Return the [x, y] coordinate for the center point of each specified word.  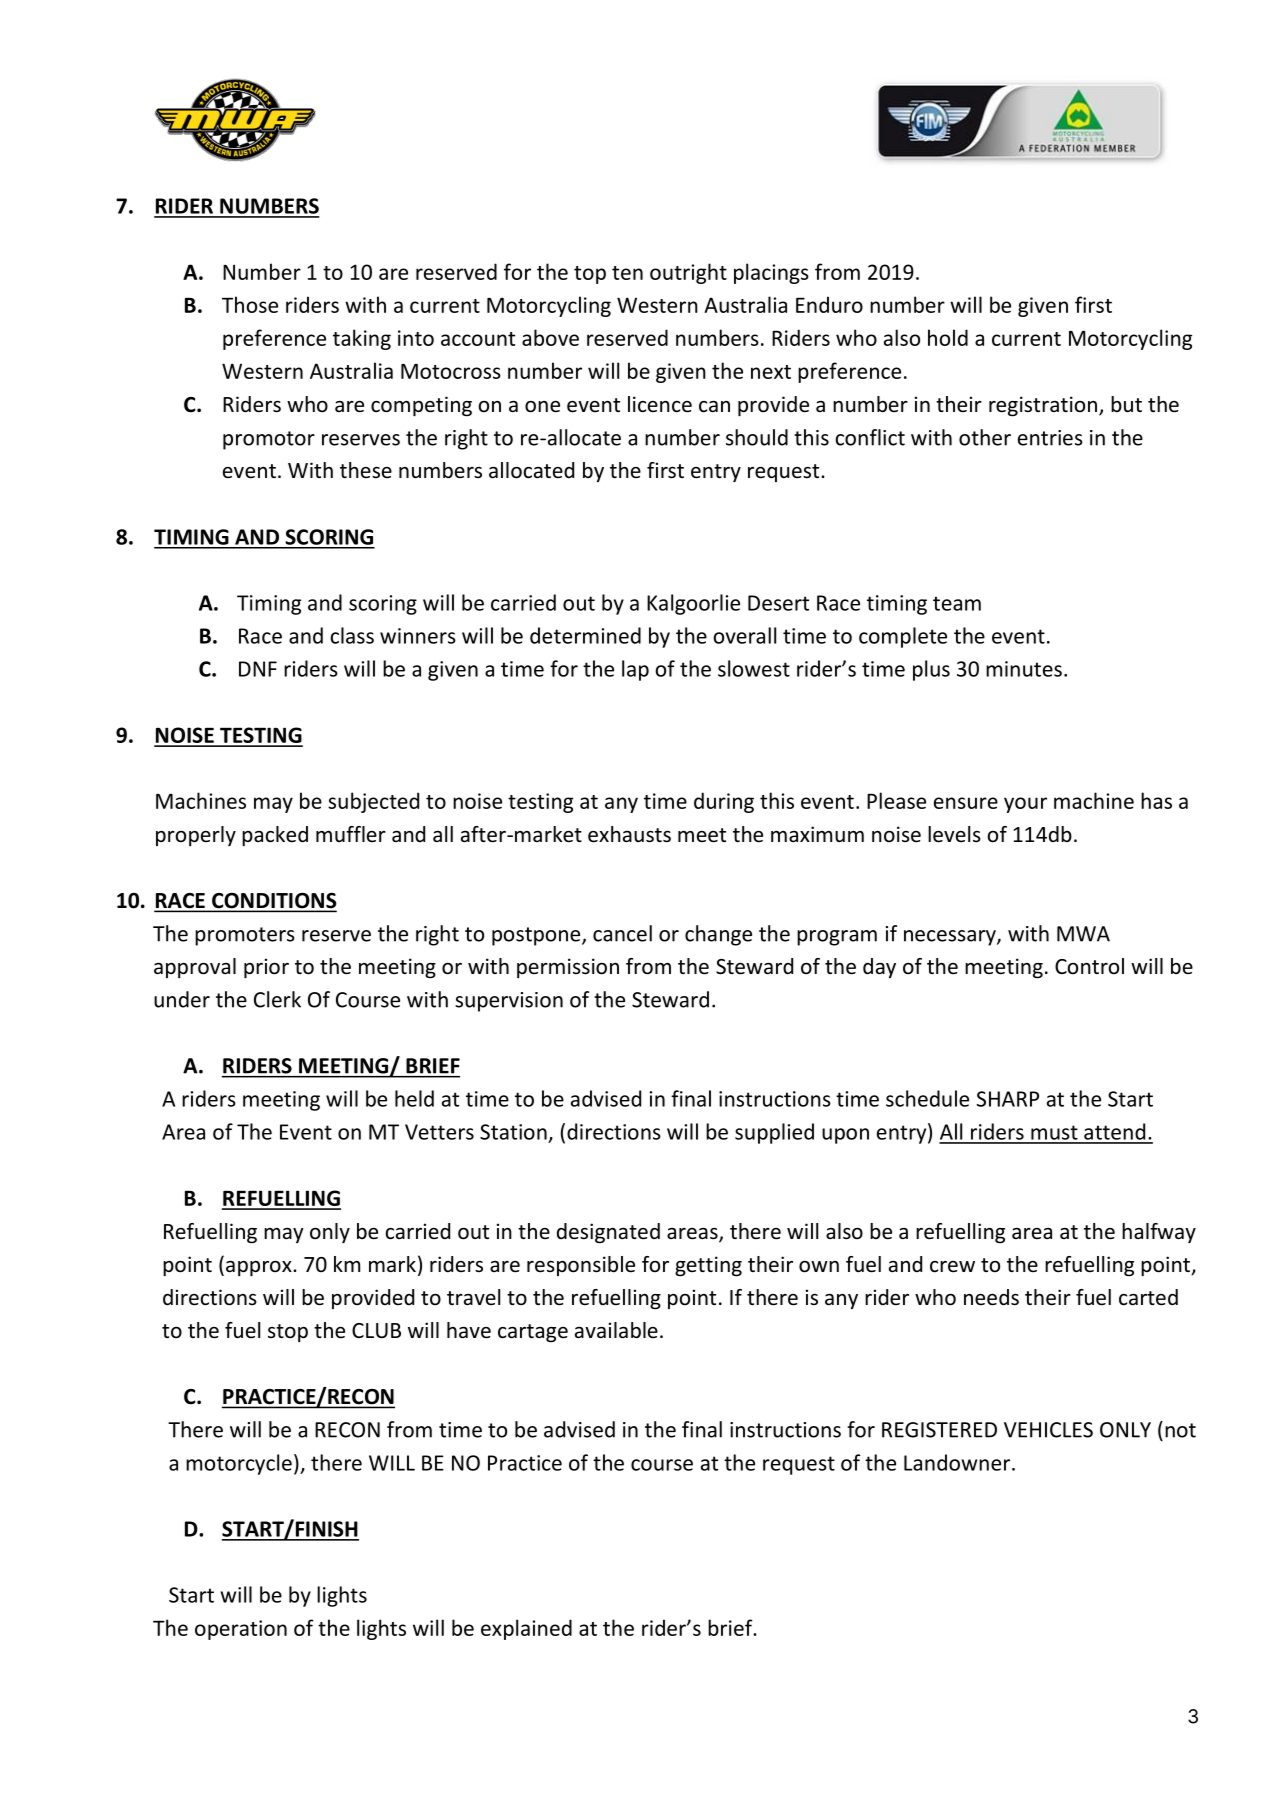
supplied [774, 1133]
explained [526, 1629]
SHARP [1008, 1099]
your [1025, 805]
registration [1043, 406]
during [724, 802]
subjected [373, 802]
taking [362, 339]
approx [260, 1269]
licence [660, 404]
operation [241, 1630]
